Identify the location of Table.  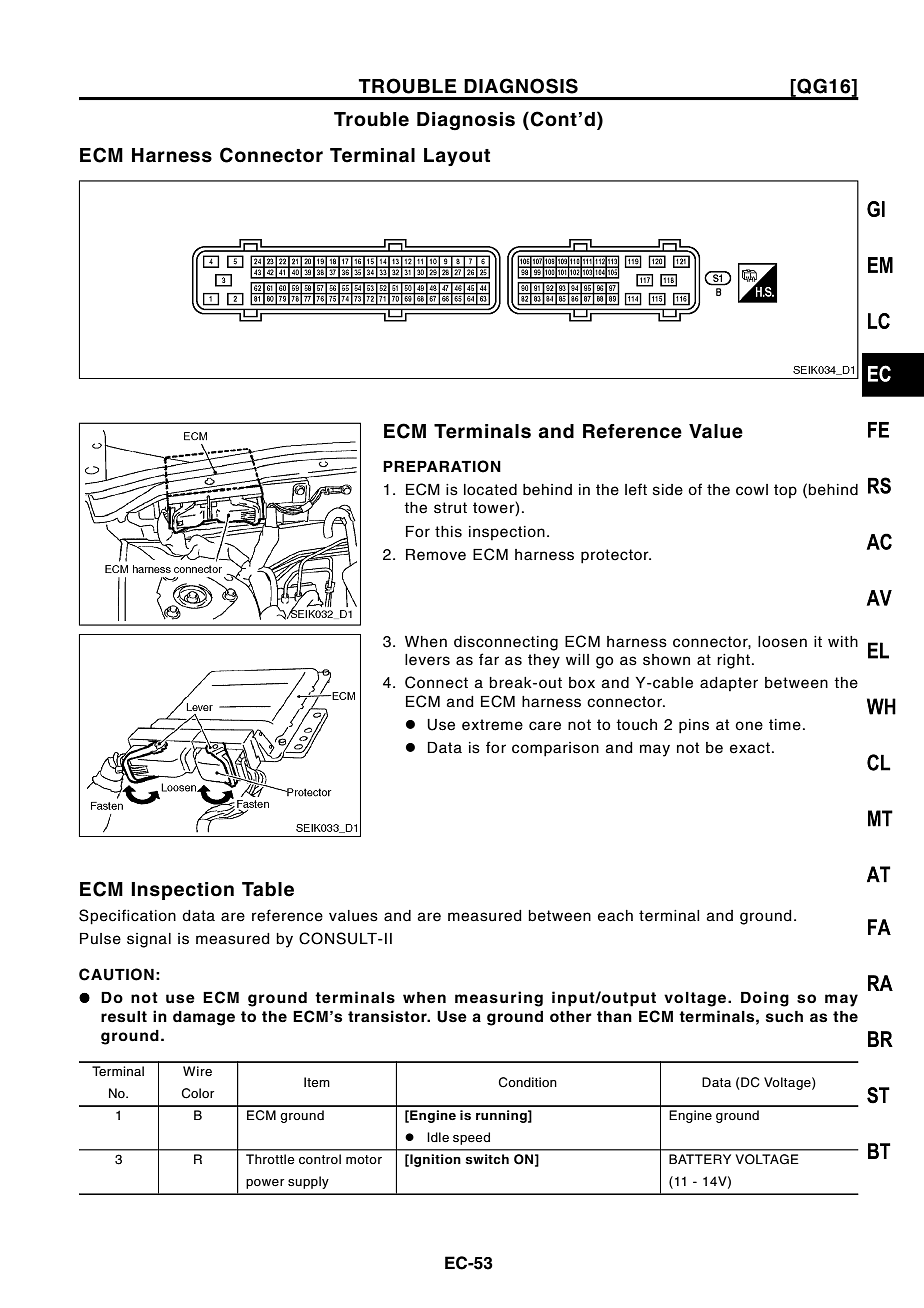
(268, 889).
